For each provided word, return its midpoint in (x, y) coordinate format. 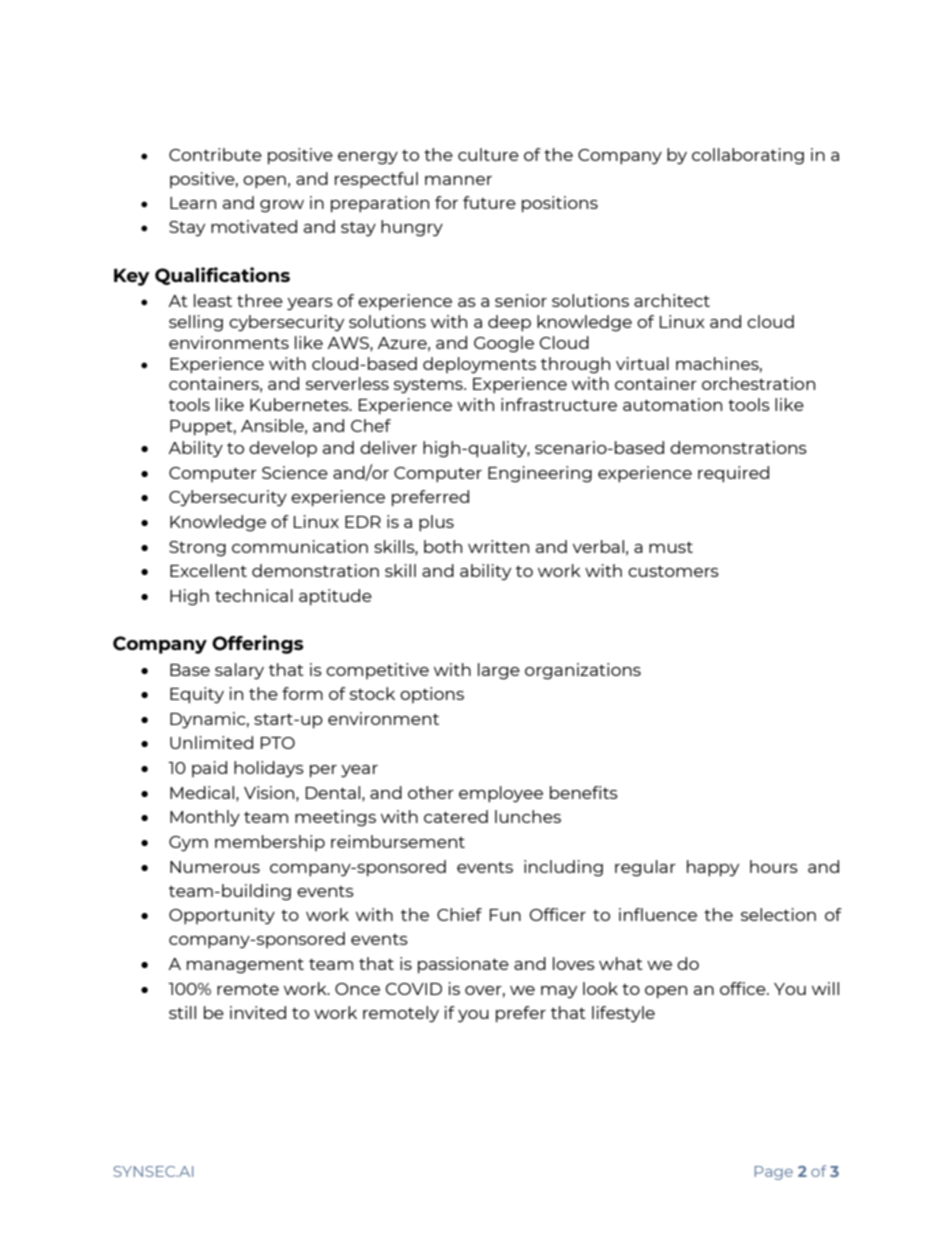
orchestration (758, 383)
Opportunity (222, 916)
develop (283, 449)
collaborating (748, 156)
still (182, 1012)
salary (239, 671)
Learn (193, 203)
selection (778, 914)
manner (458, 180)
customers (673, 571)
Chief (459, 914)
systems (429, 386)
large (499, 671)
